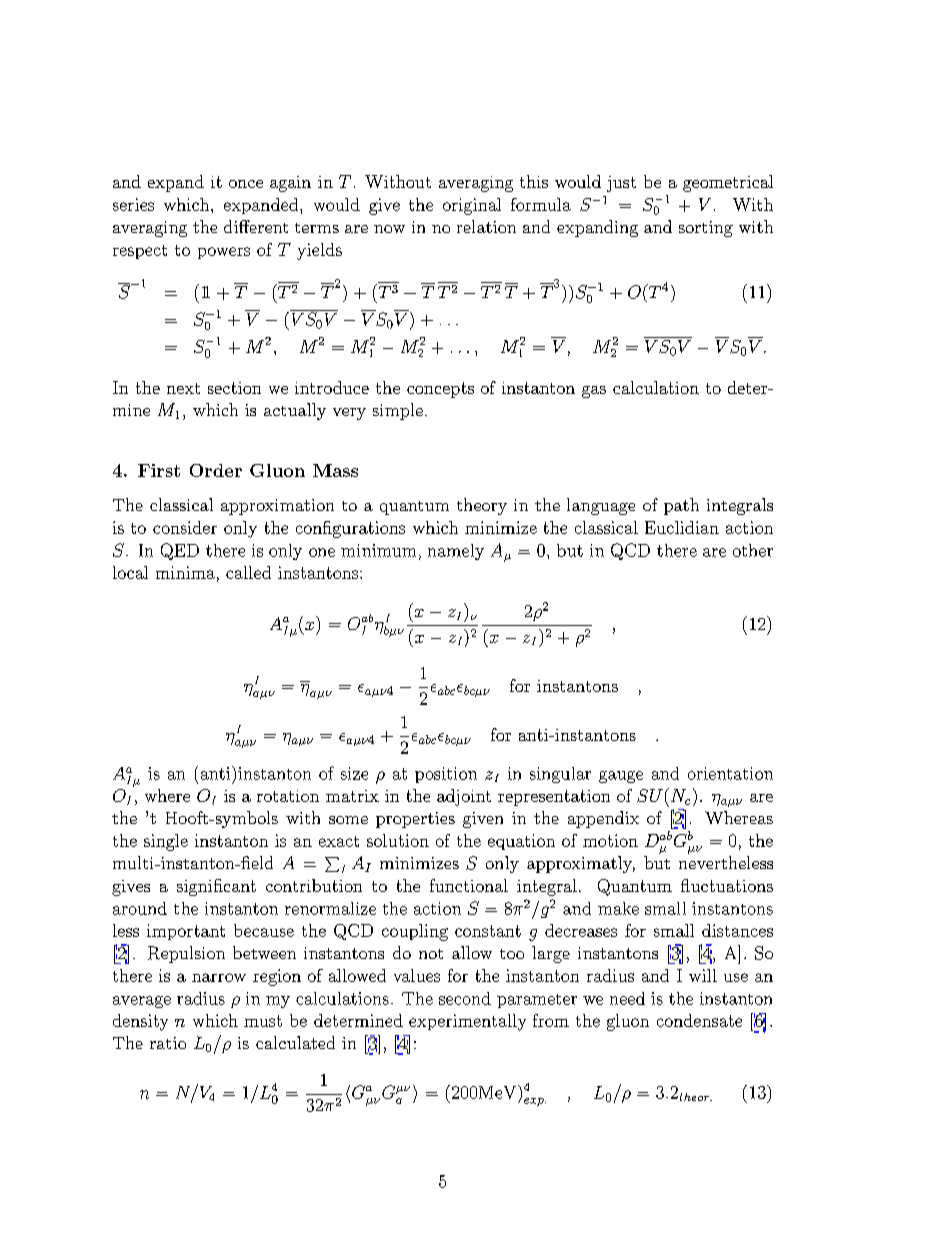 Image resolution: width=952 pixels, height=1233 pixels. What do you see at coordinates (706, 229) in the screenshot?
I see `sorting` at bounding box center [706, 229].
